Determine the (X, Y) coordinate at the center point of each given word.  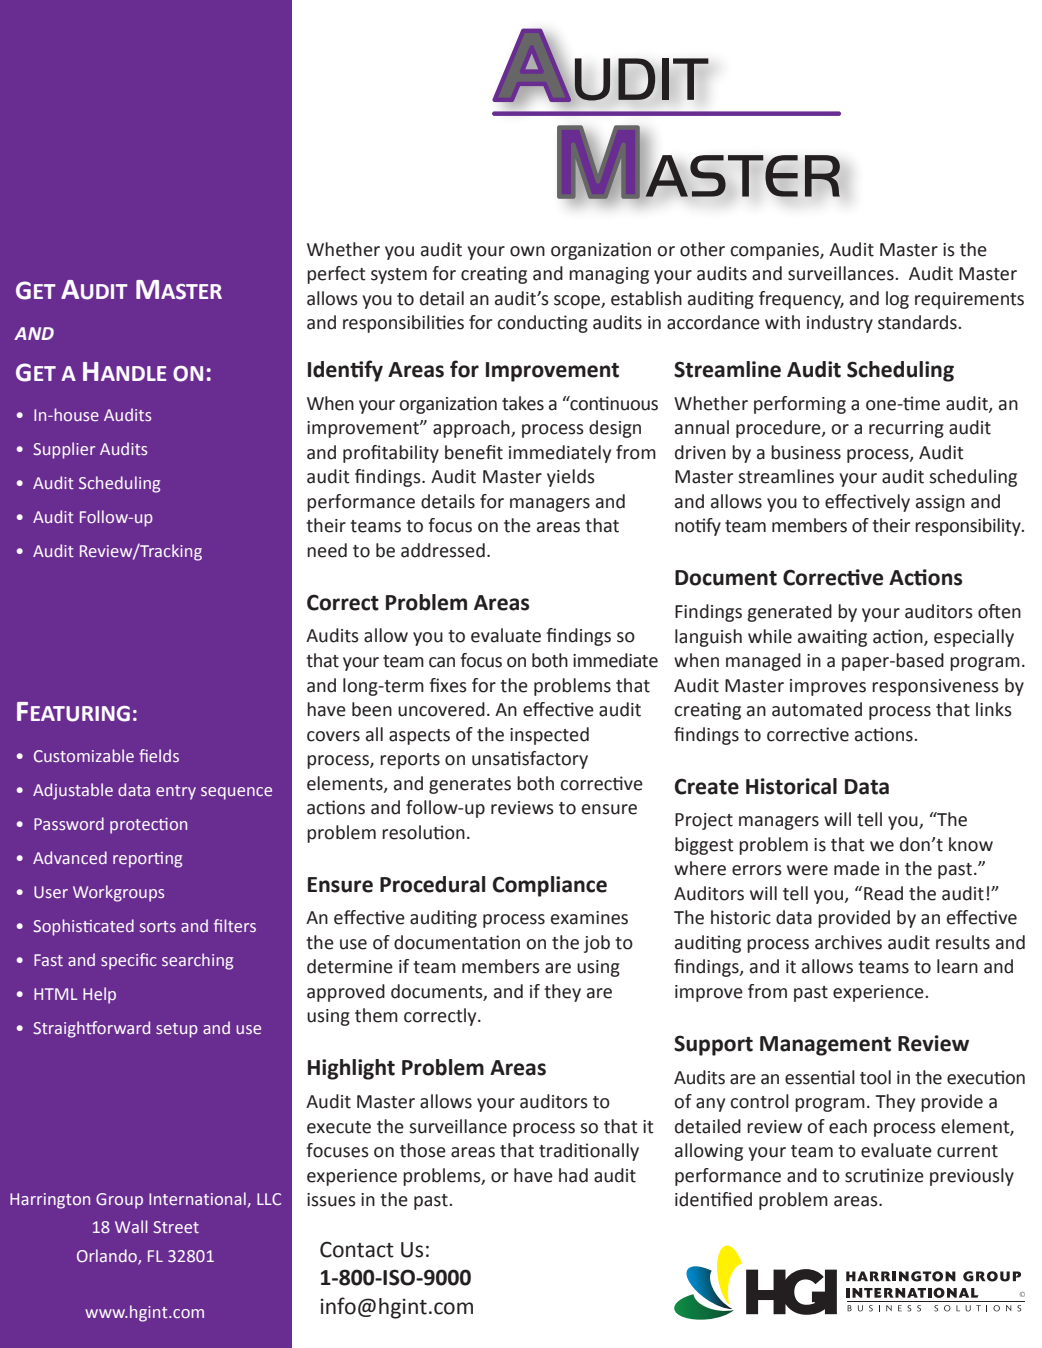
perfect (336, 275)
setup (177, 1030)
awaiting (832, 638)
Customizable (84, 755)
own (527, 251)
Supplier (64, 450)
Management (825, 1046)
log (897, 300)
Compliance (550, 886)
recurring (906, 429)
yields (571, 478)
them (376, 1015)
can (442, 662)
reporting (147, 860)
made (857, 868)
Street (176, 1227)
